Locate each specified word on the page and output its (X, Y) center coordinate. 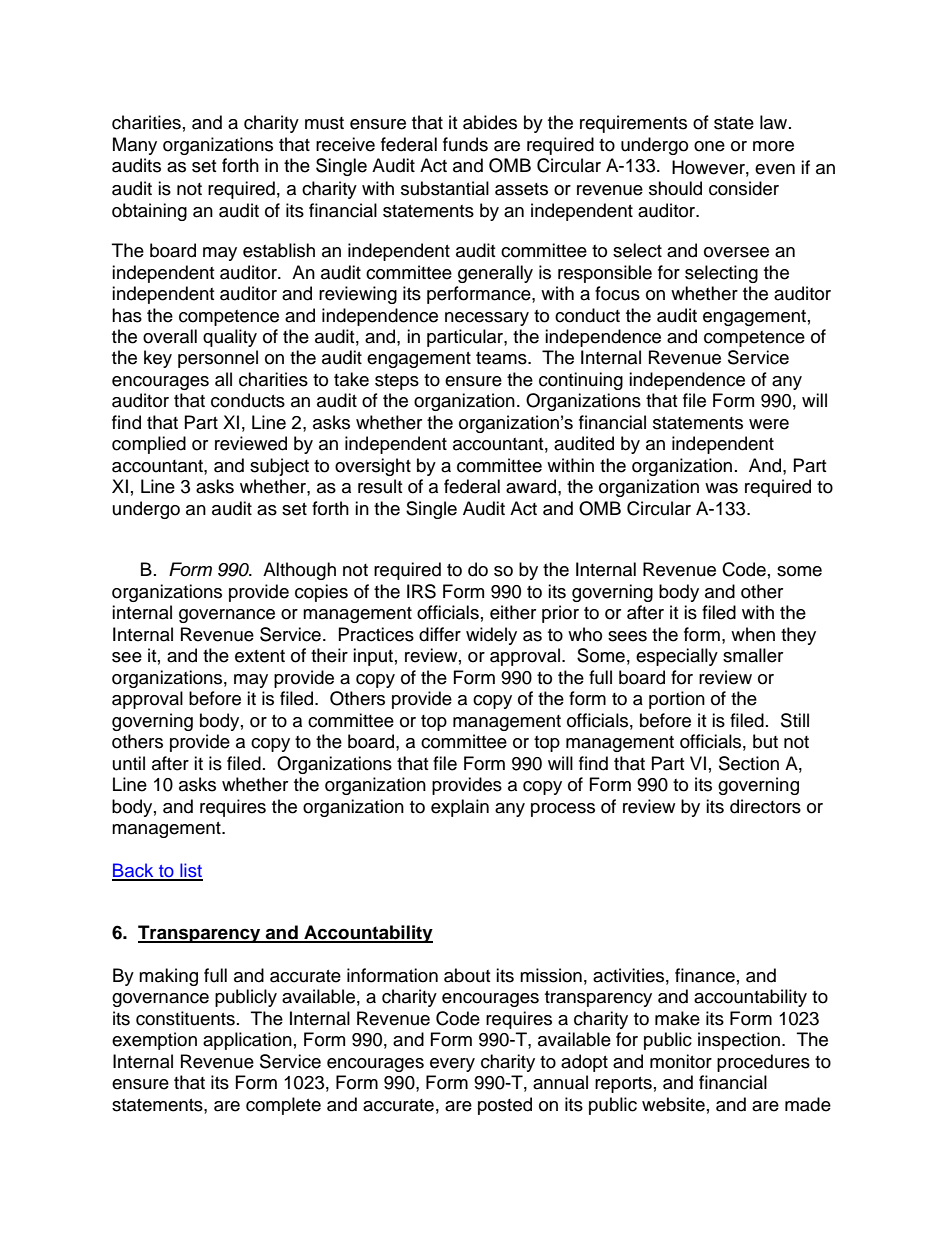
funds (465, 144)
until (129, 763)
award (531, 486)
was (721, 488)
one (709, 146)
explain (460, 808)
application (247, 1041)
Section (749, 763)
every (452, 1065)
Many (135, 146)
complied (149, 445)
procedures (763, 1063)
